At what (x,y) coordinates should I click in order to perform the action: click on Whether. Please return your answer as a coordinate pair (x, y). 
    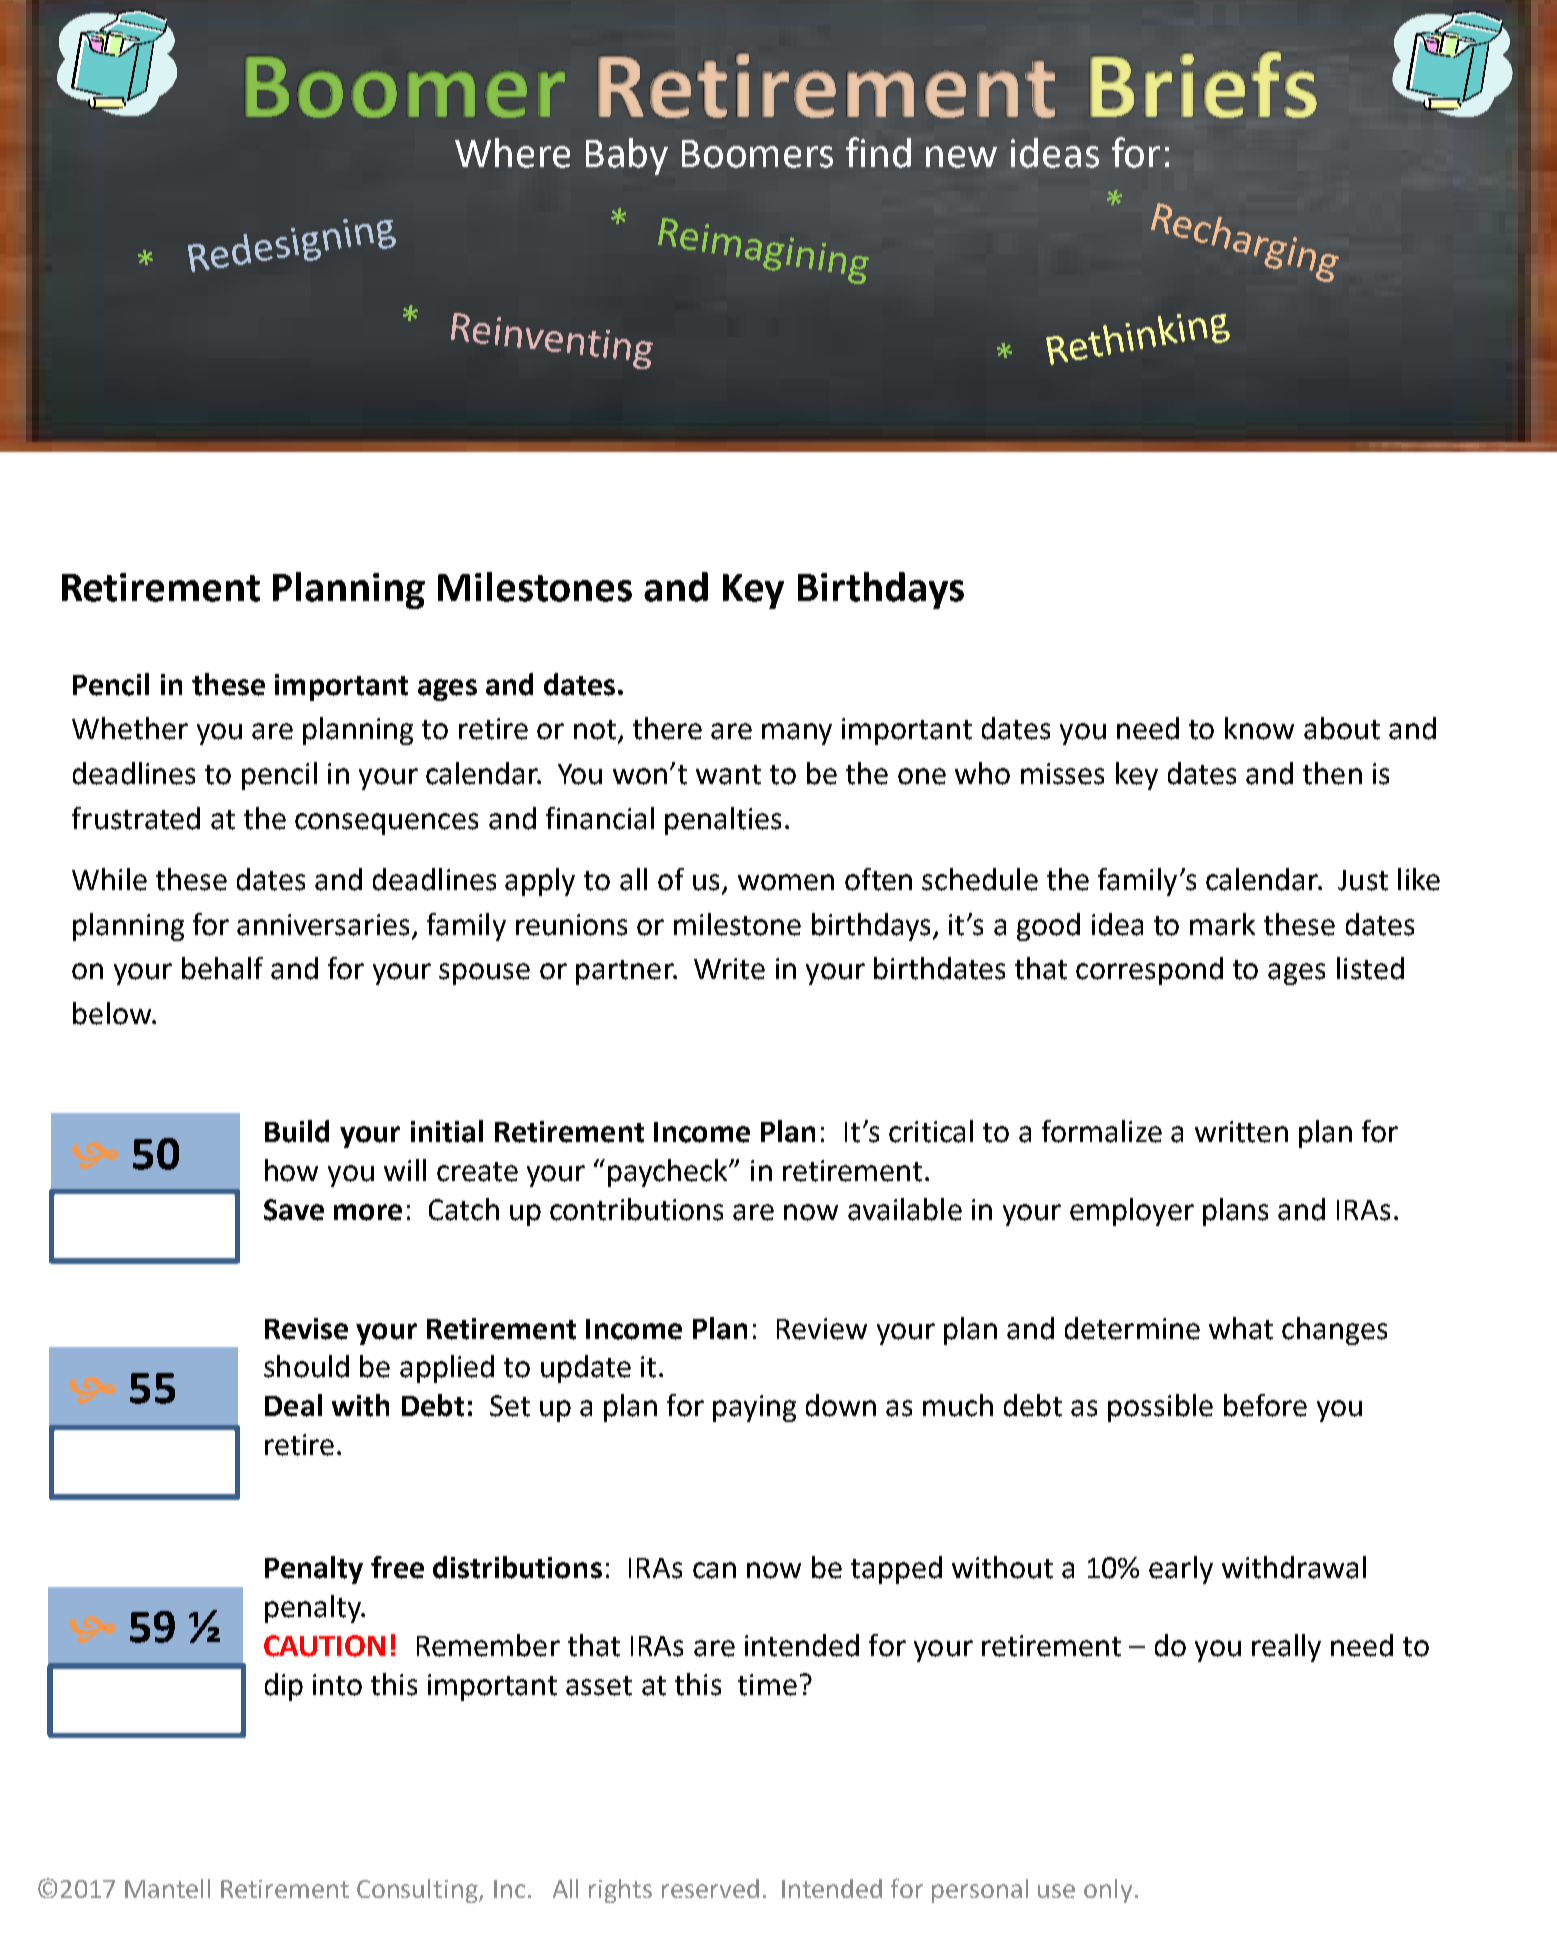
    Looking at the image, I should click on (130, 728).
